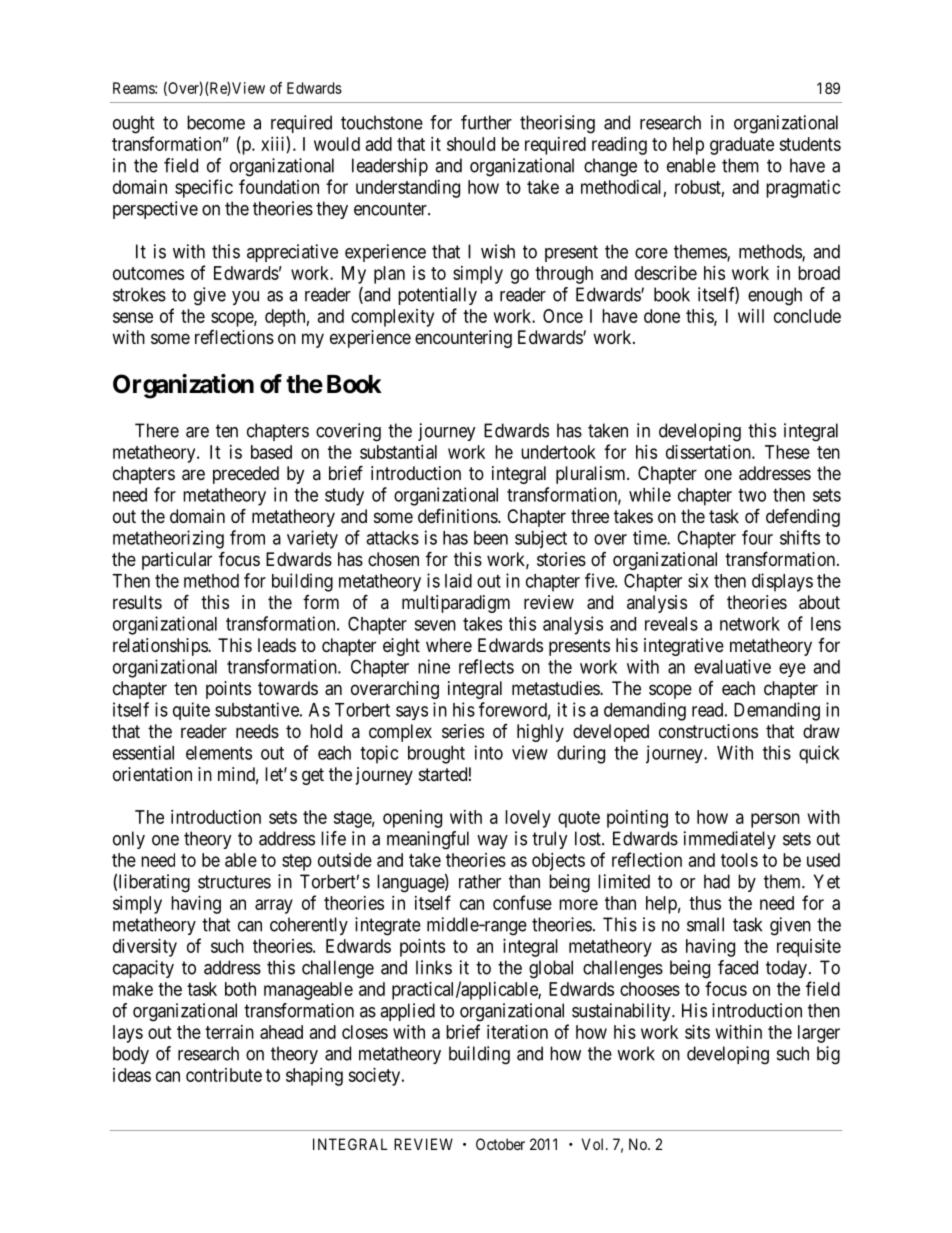 The image size is (952, 1233). I want to click on graduate, so click(742, 146).
